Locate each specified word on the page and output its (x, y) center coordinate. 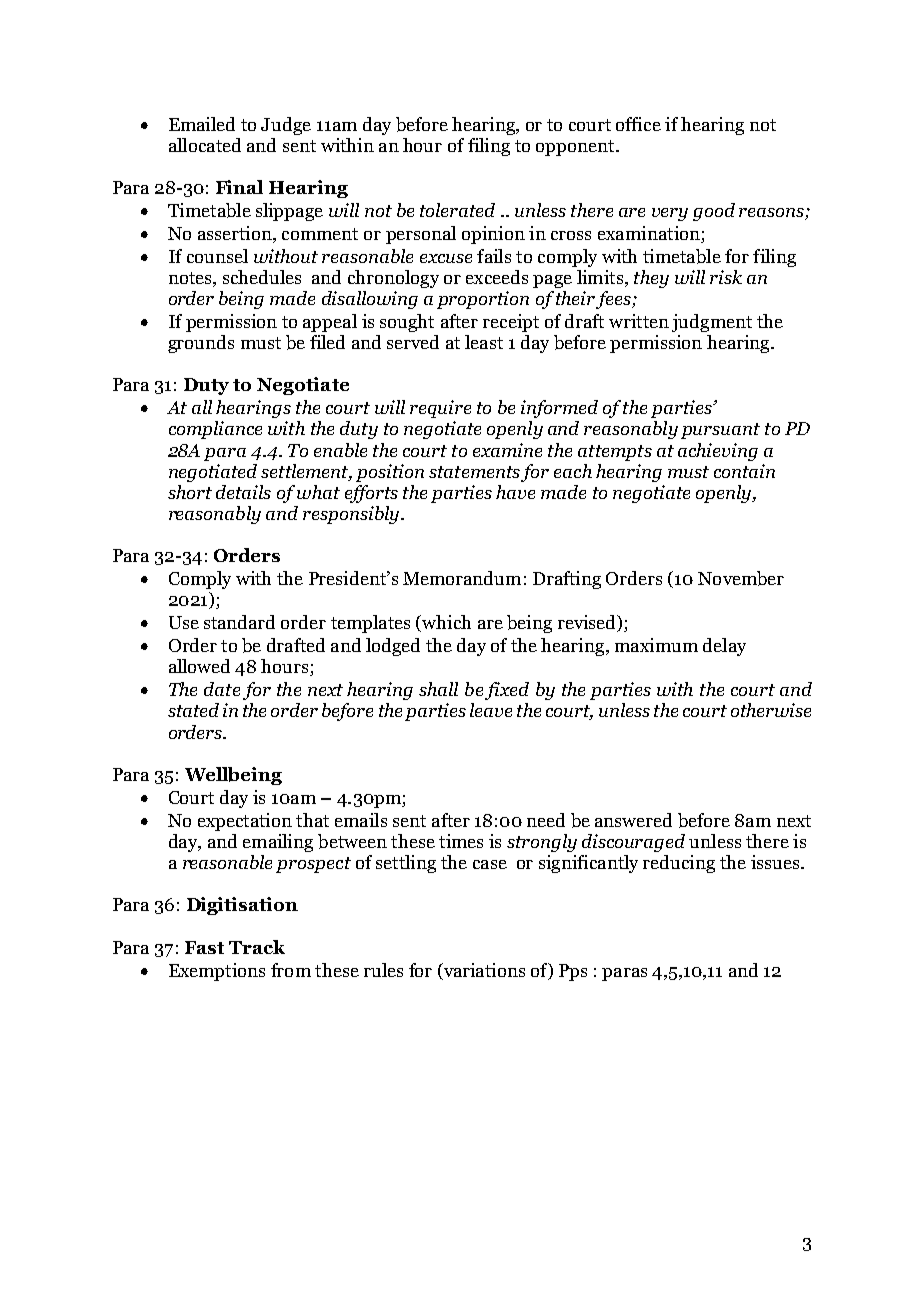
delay (724, 647)
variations (483, 971)
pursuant (720, 431)
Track (257, 947)
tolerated (457, 210)
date (222, 689)
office (638, 124)
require (440, 409)
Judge (286, 126)
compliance (215, 430)
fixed (507, 691)
